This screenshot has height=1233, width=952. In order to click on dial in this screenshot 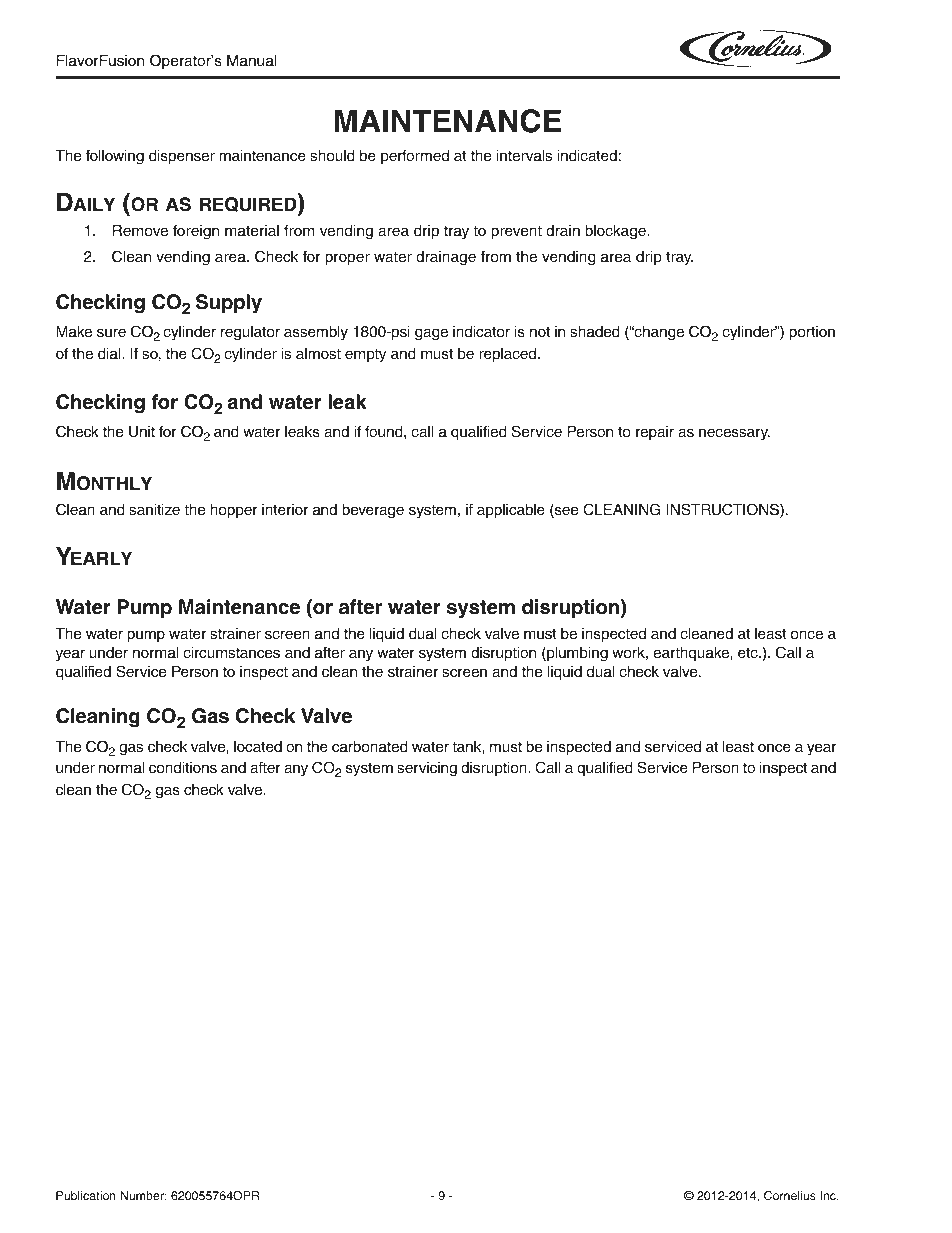, I will do `click(110, 354)`.
